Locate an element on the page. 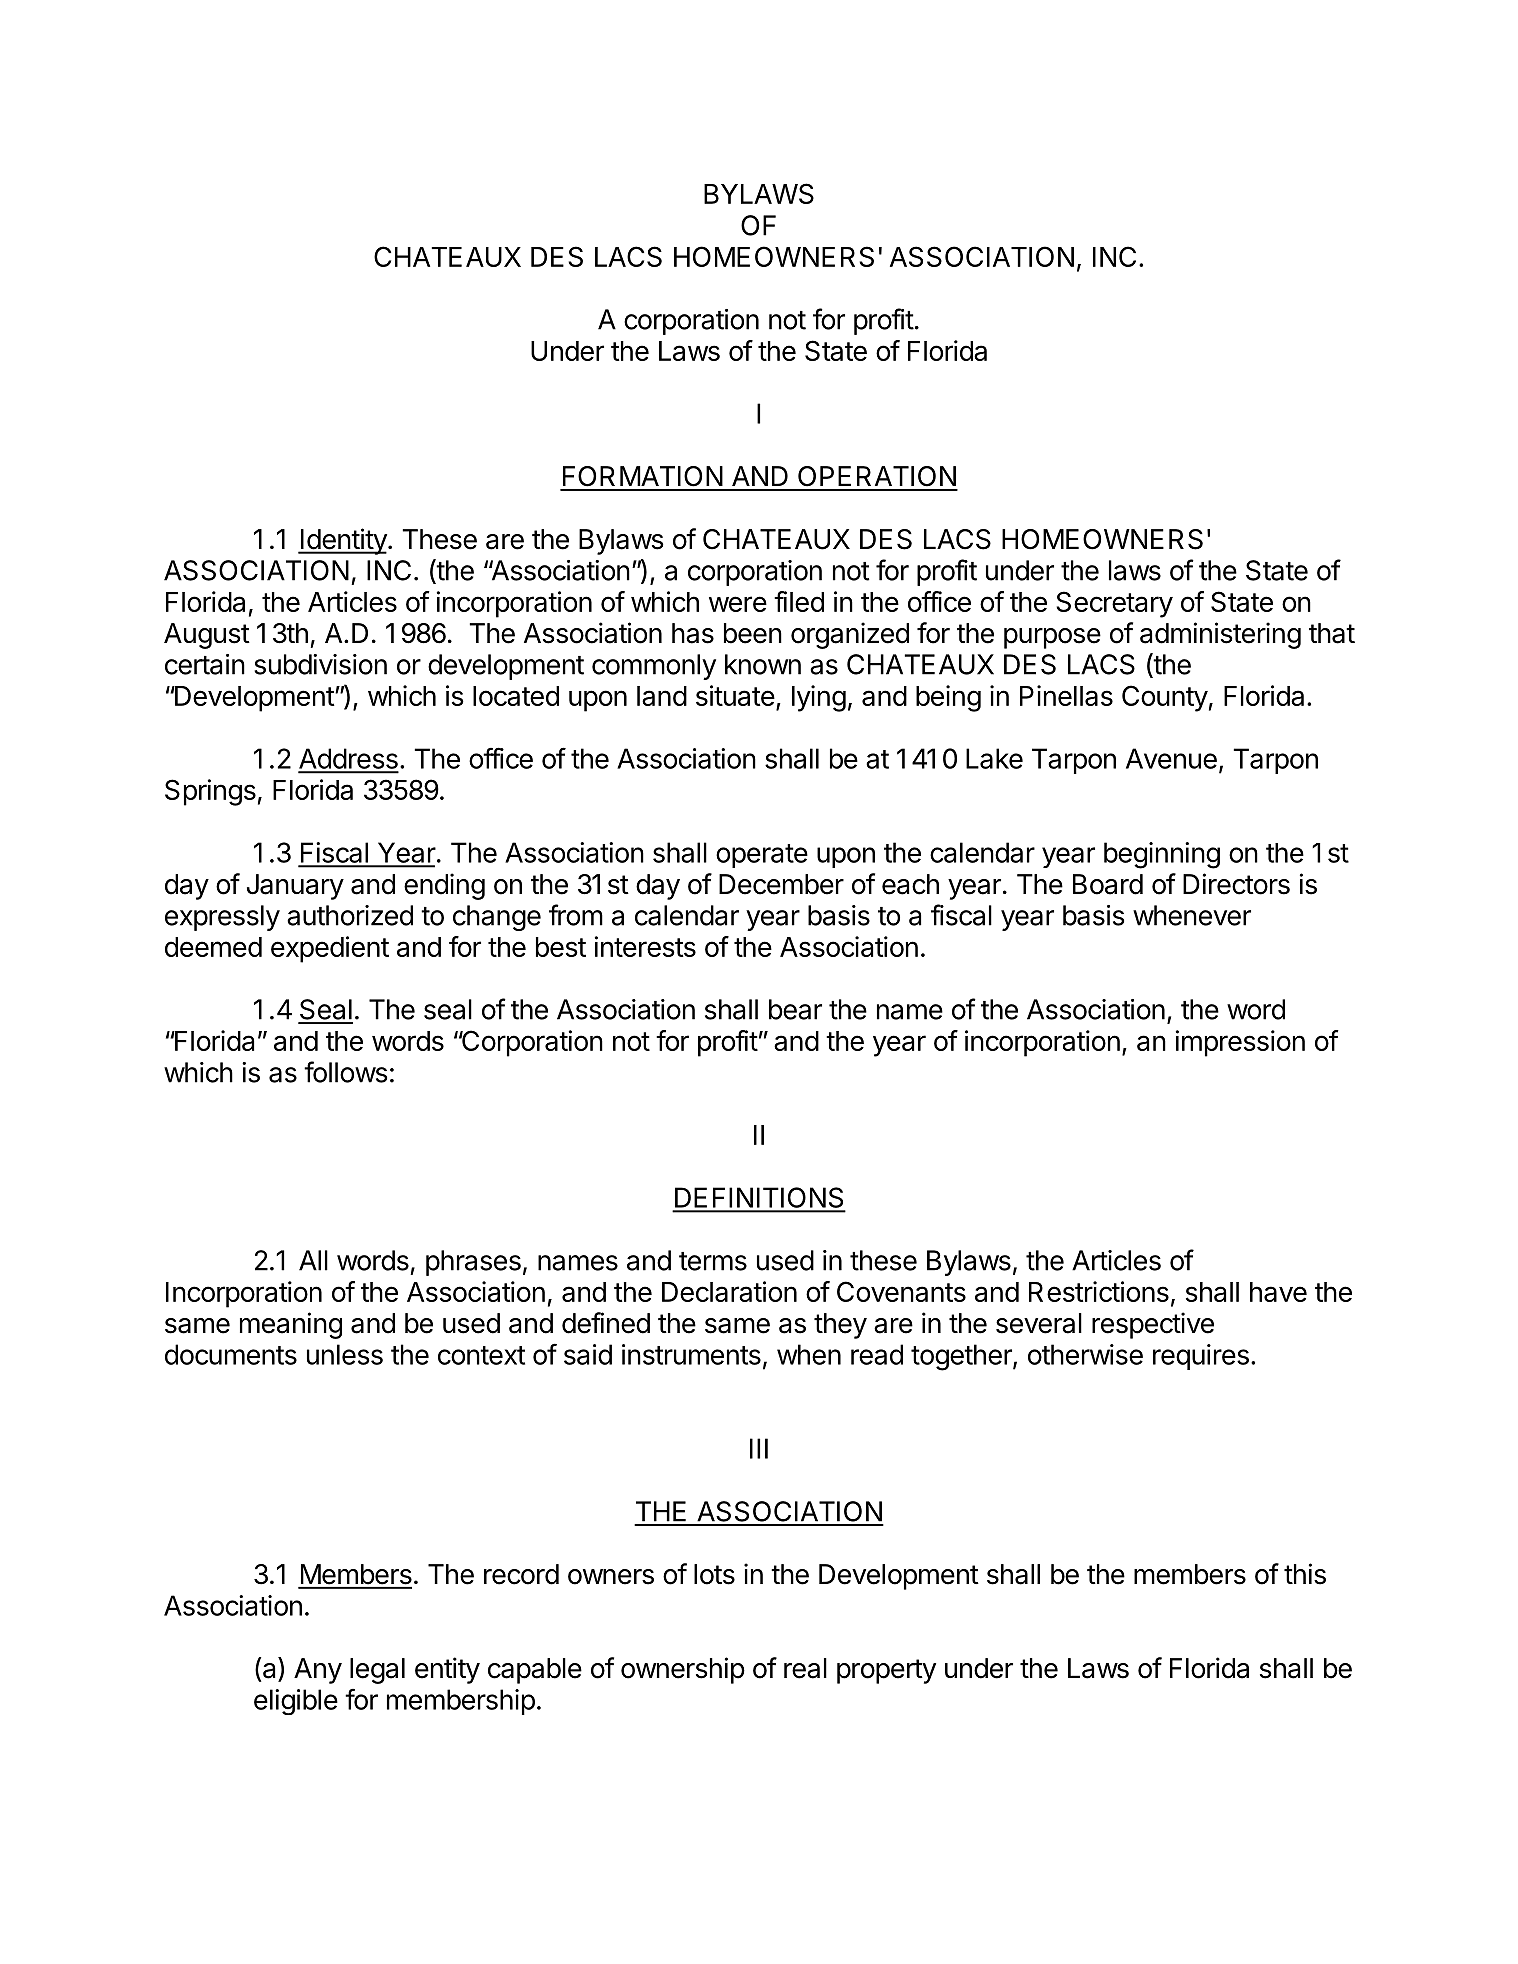 This page has height=1964, width=1518. bear is located at coordinates (795, 1009).
